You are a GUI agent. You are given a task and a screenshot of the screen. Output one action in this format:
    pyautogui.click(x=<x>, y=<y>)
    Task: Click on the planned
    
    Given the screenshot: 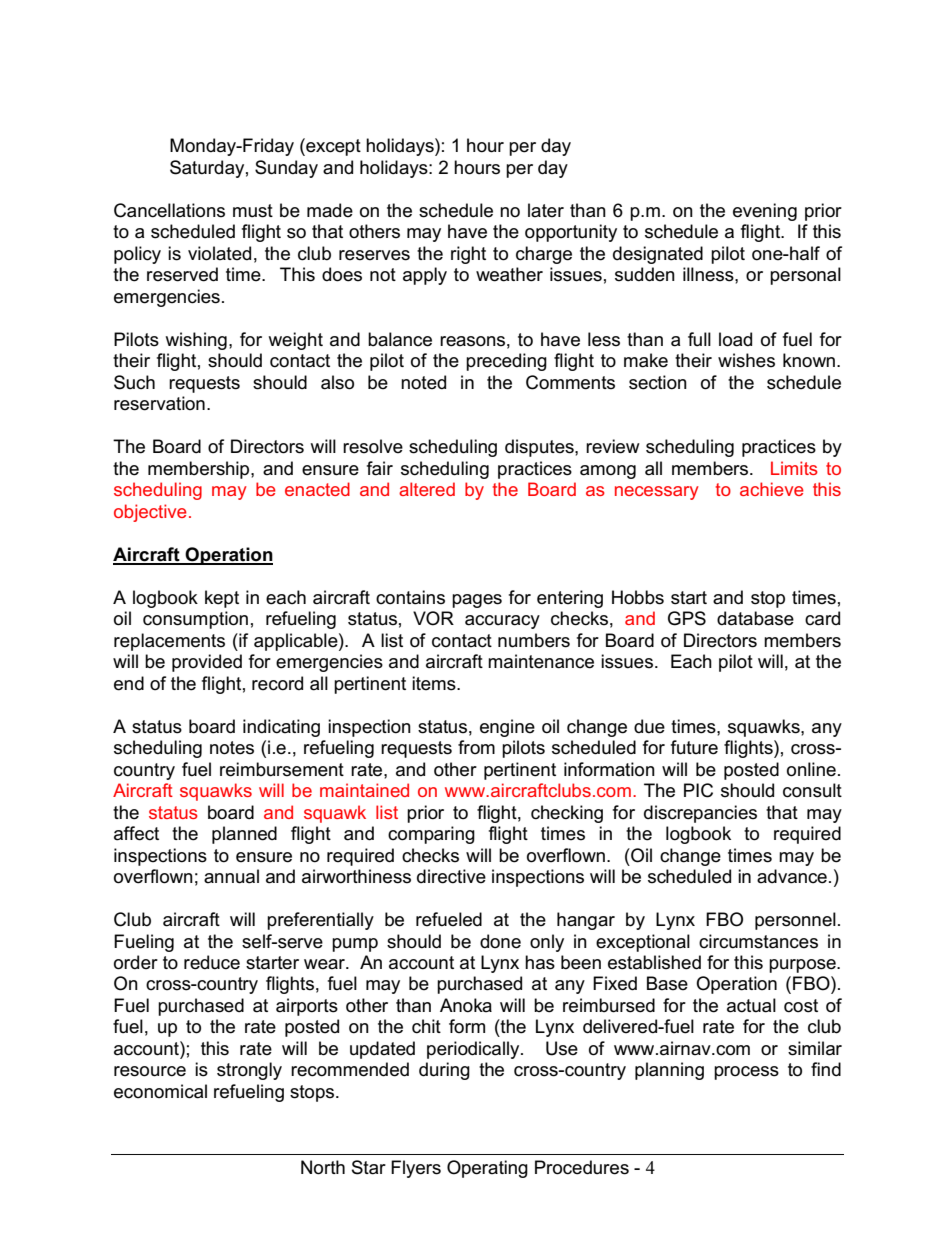 What is the action you would take?
    pyautogui.click(x=244, y=835)
